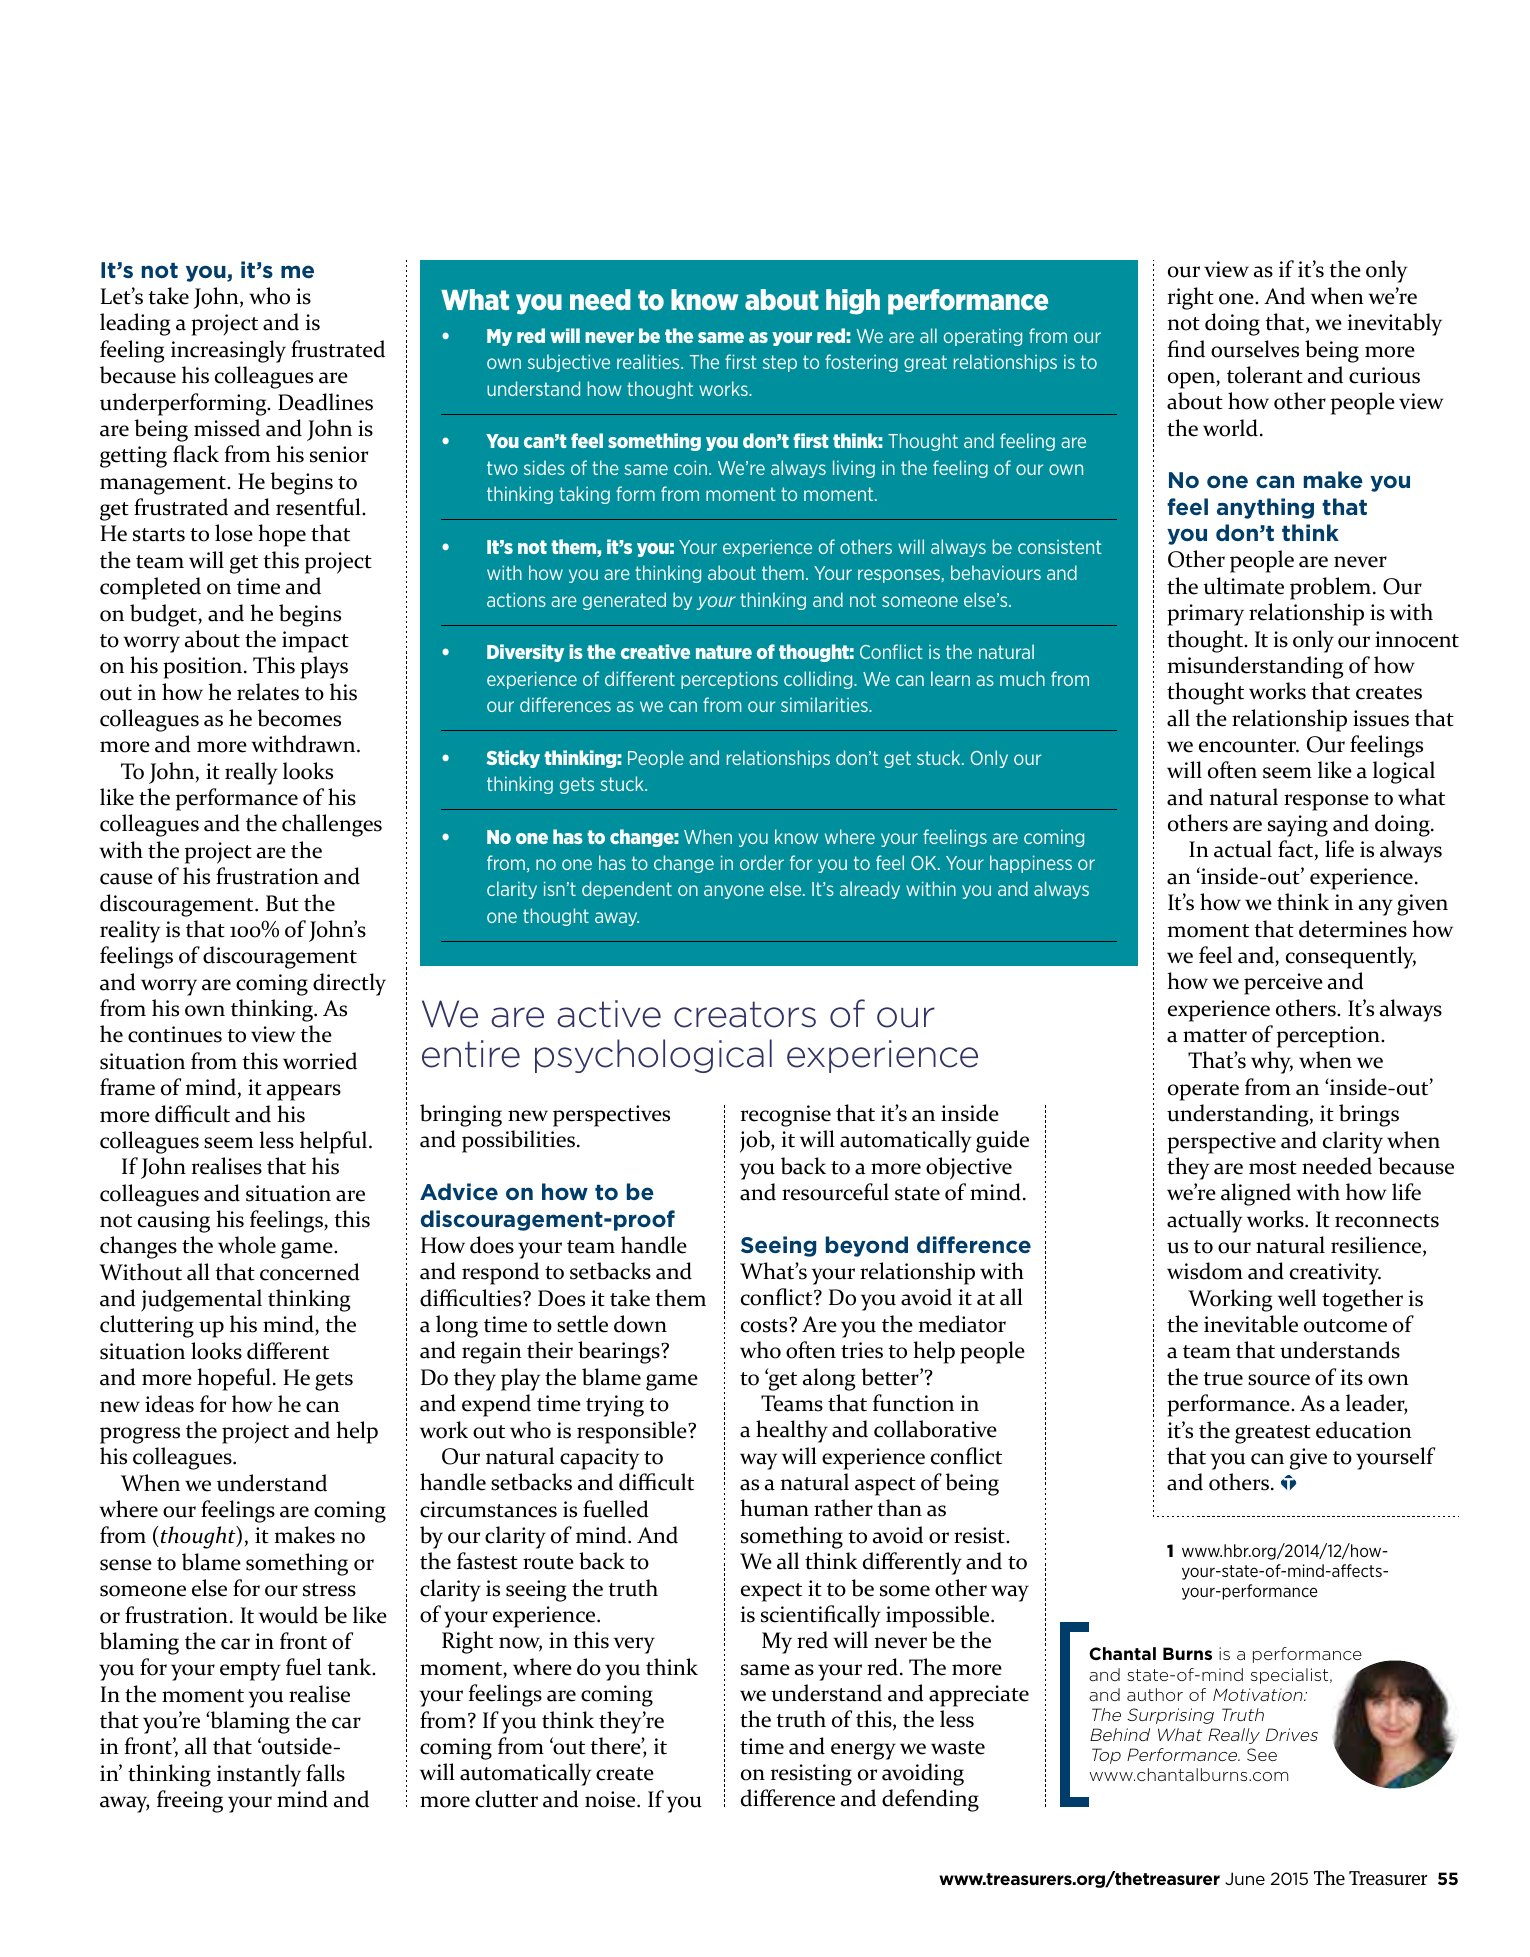  I want to click on instantly, so click(259, 1775).
